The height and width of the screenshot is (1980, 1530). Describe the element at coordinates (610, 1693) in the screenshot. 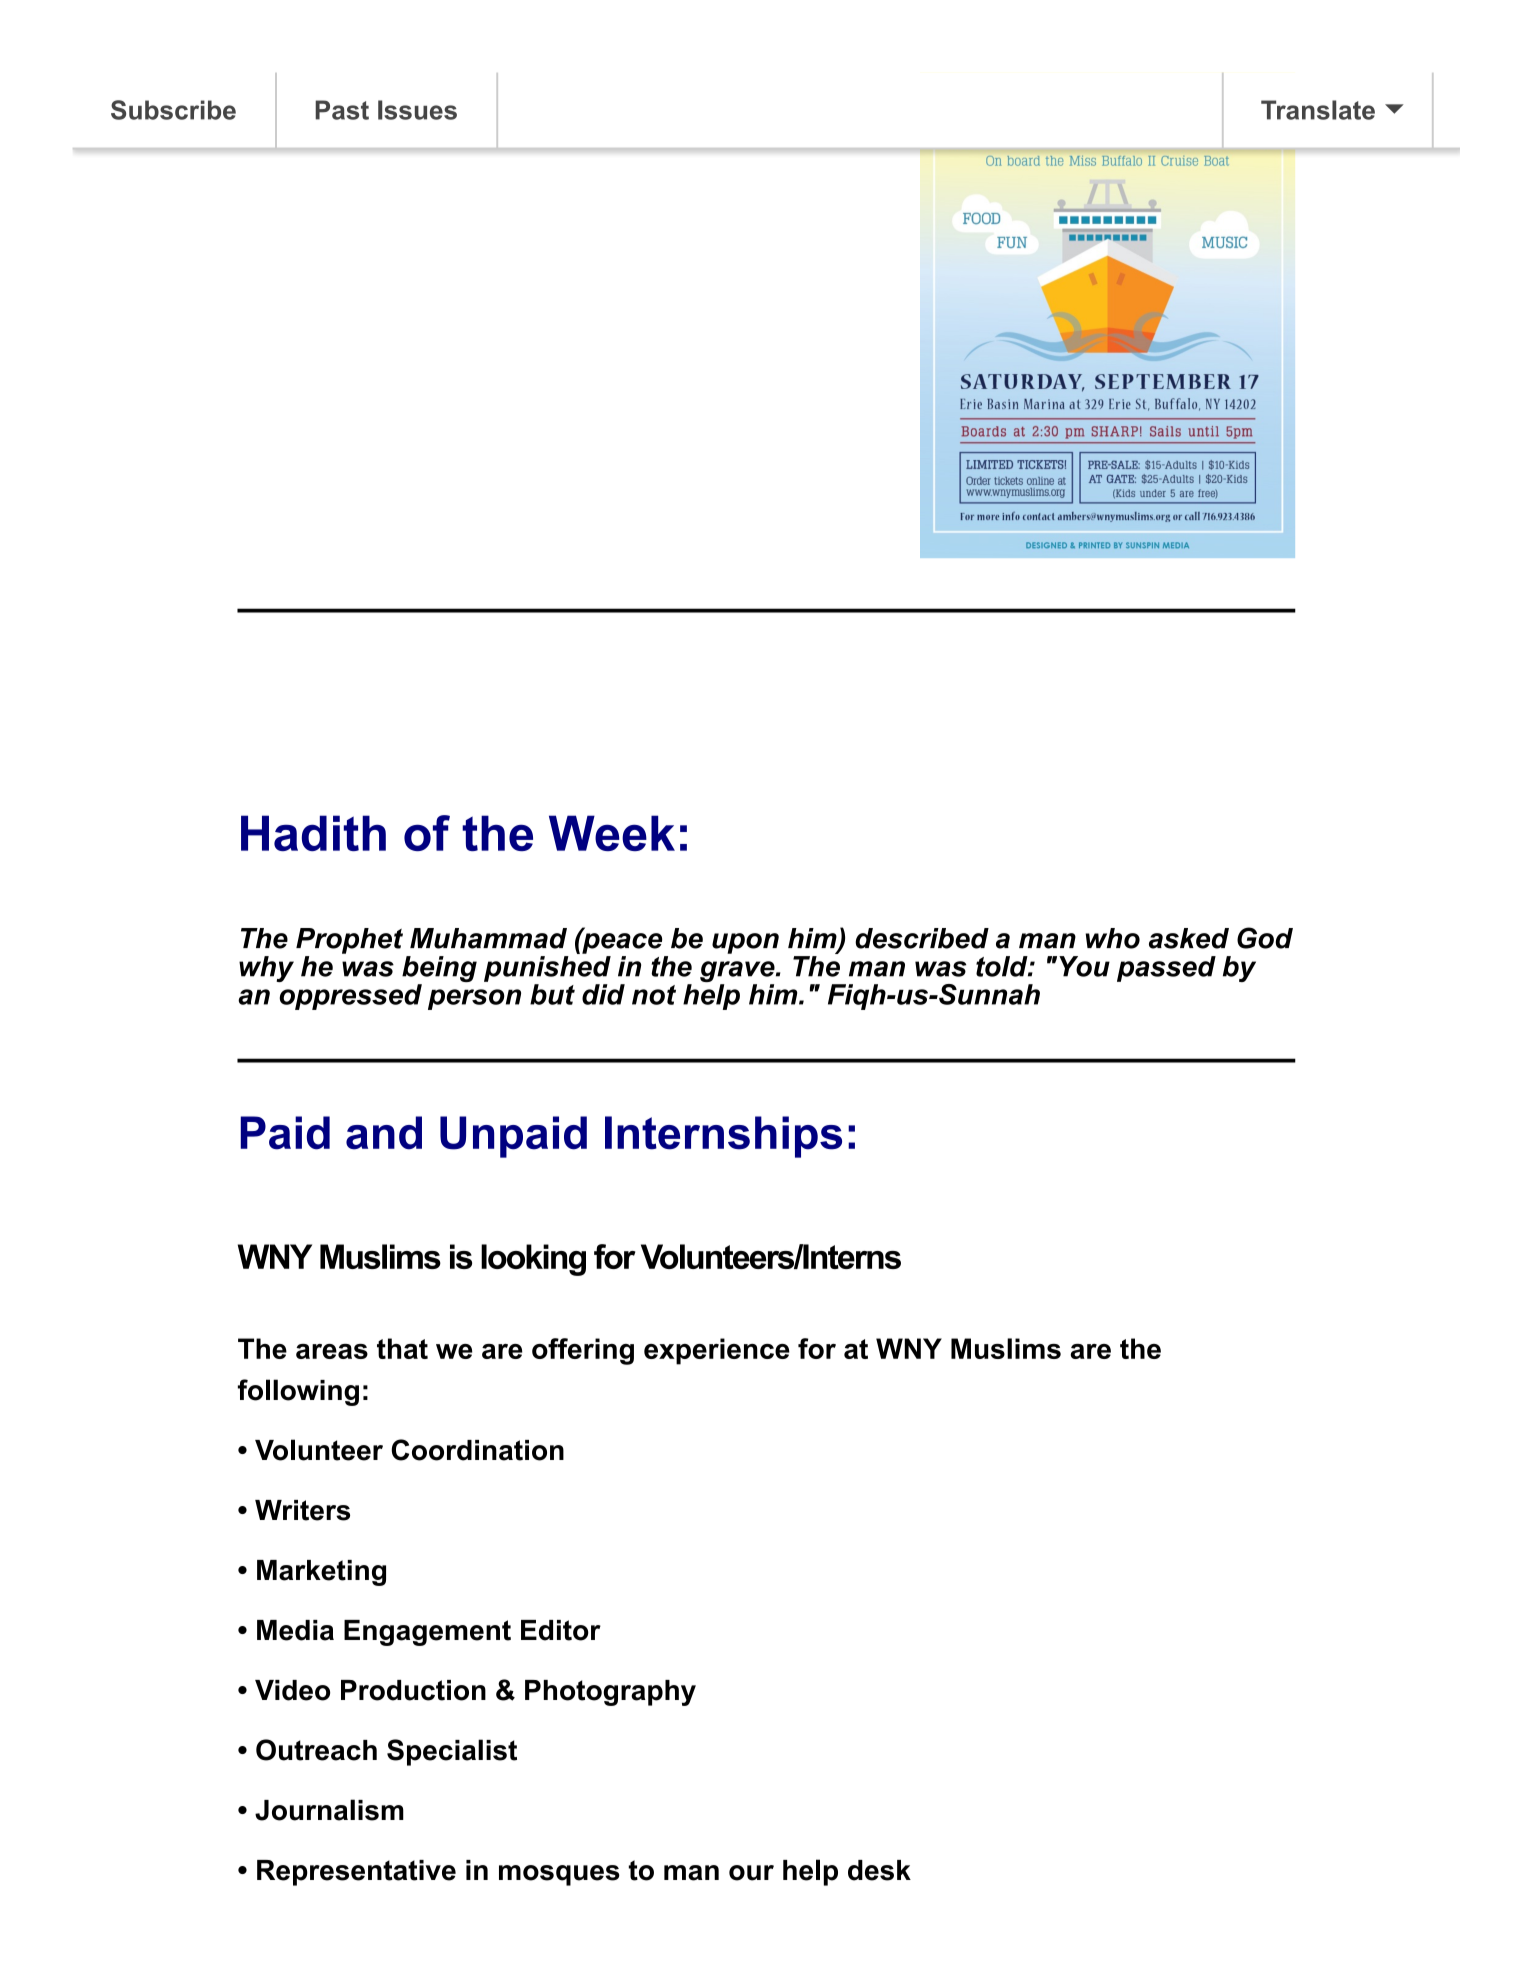

I see `Photography` at that location.
